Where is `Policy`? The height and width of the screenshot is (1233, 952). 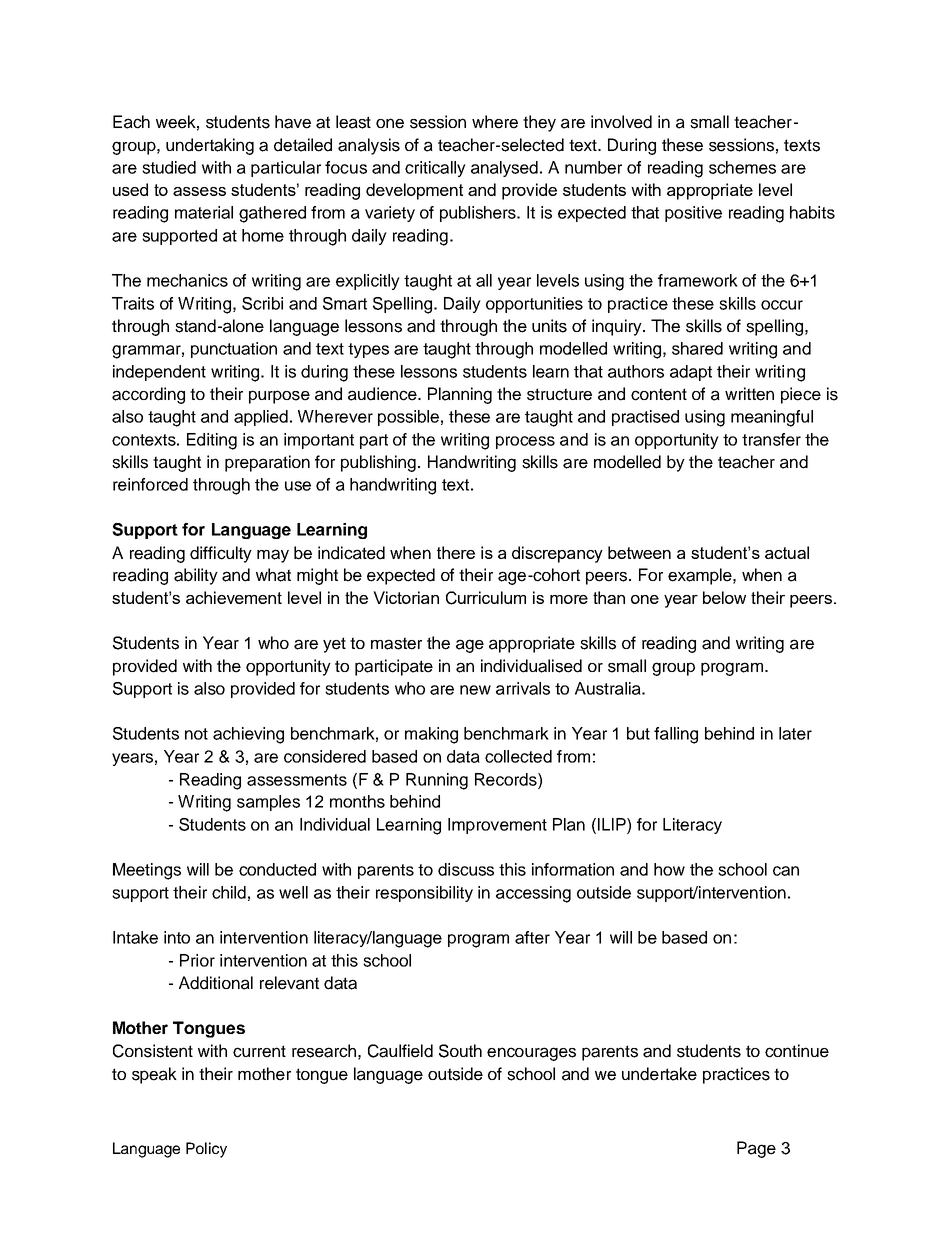
Policy is located at coordinates (206, 1150).
